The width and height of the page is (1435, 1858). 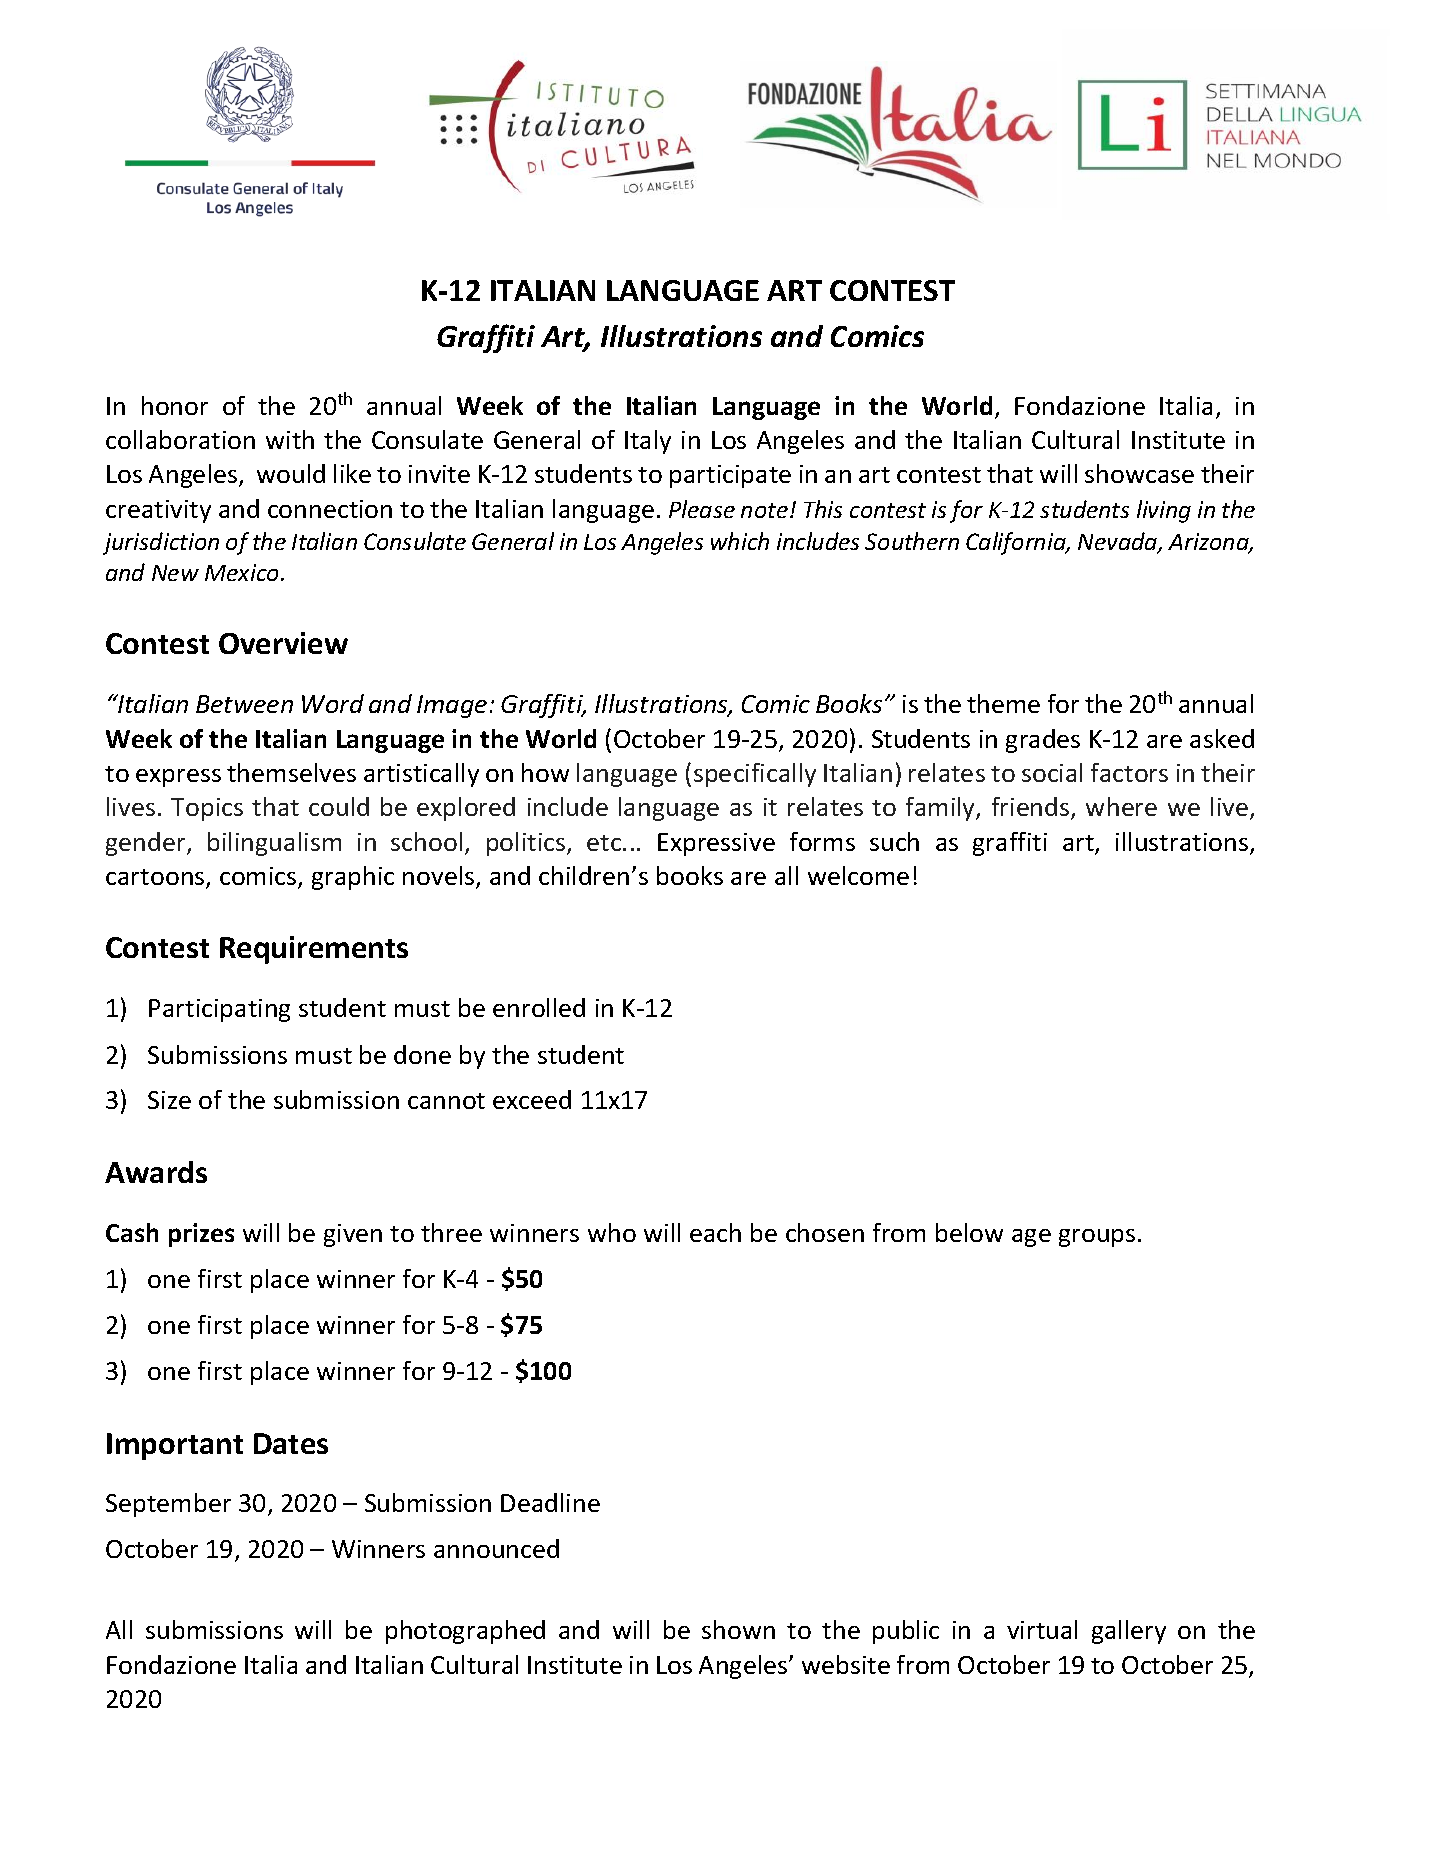 What do you see at coordinates (207, 809) in the page?
I see `Topics` at bounding box center [207, 809].
